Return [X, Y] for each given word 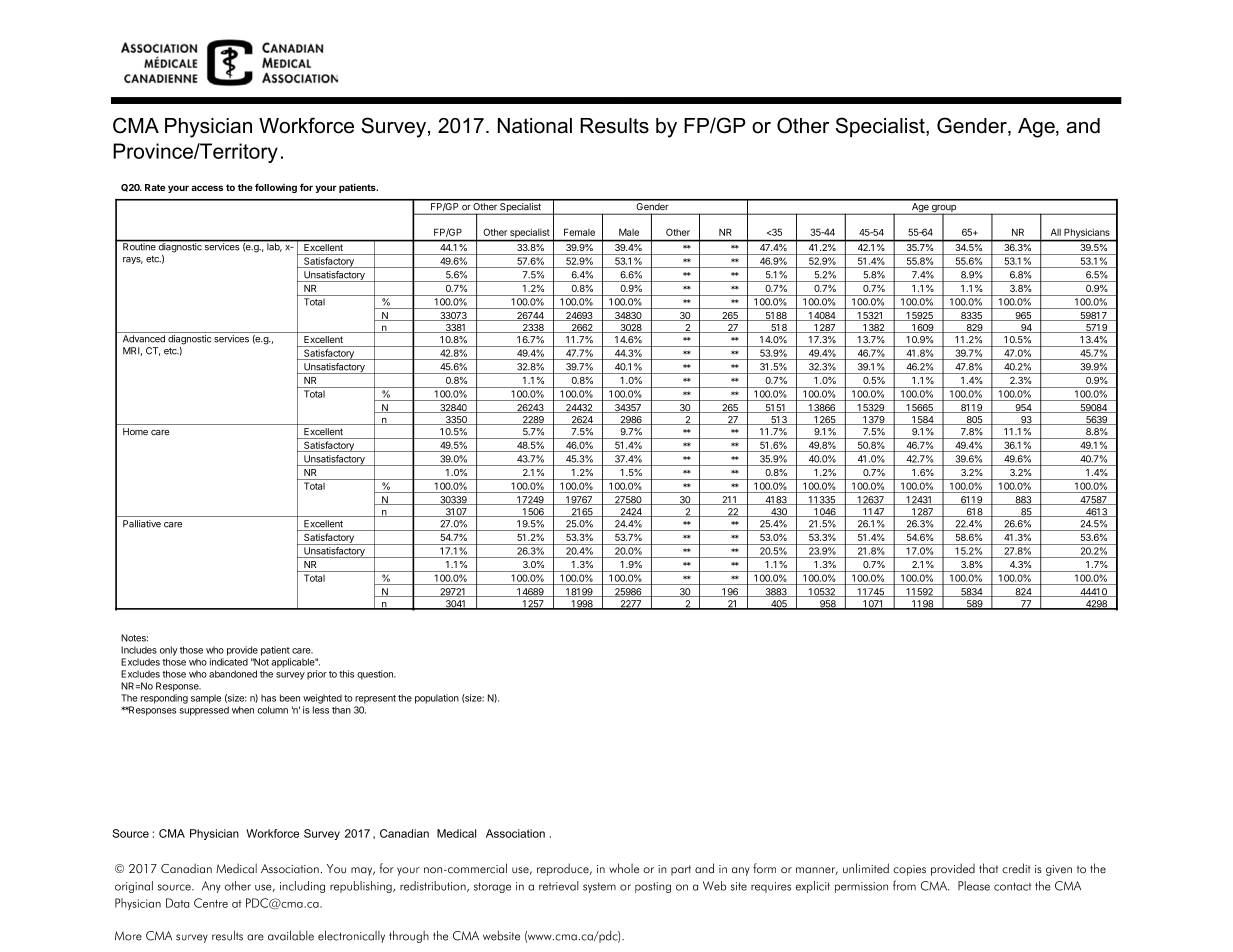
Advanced [144, 339]
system [599, 887]
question [376, 675]
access [207, 188]
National [535, 126]
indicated [229, 662]
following [276, 188]
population [437, 699]
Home [135, 431]
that [988, 868]
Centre [211, 903]
